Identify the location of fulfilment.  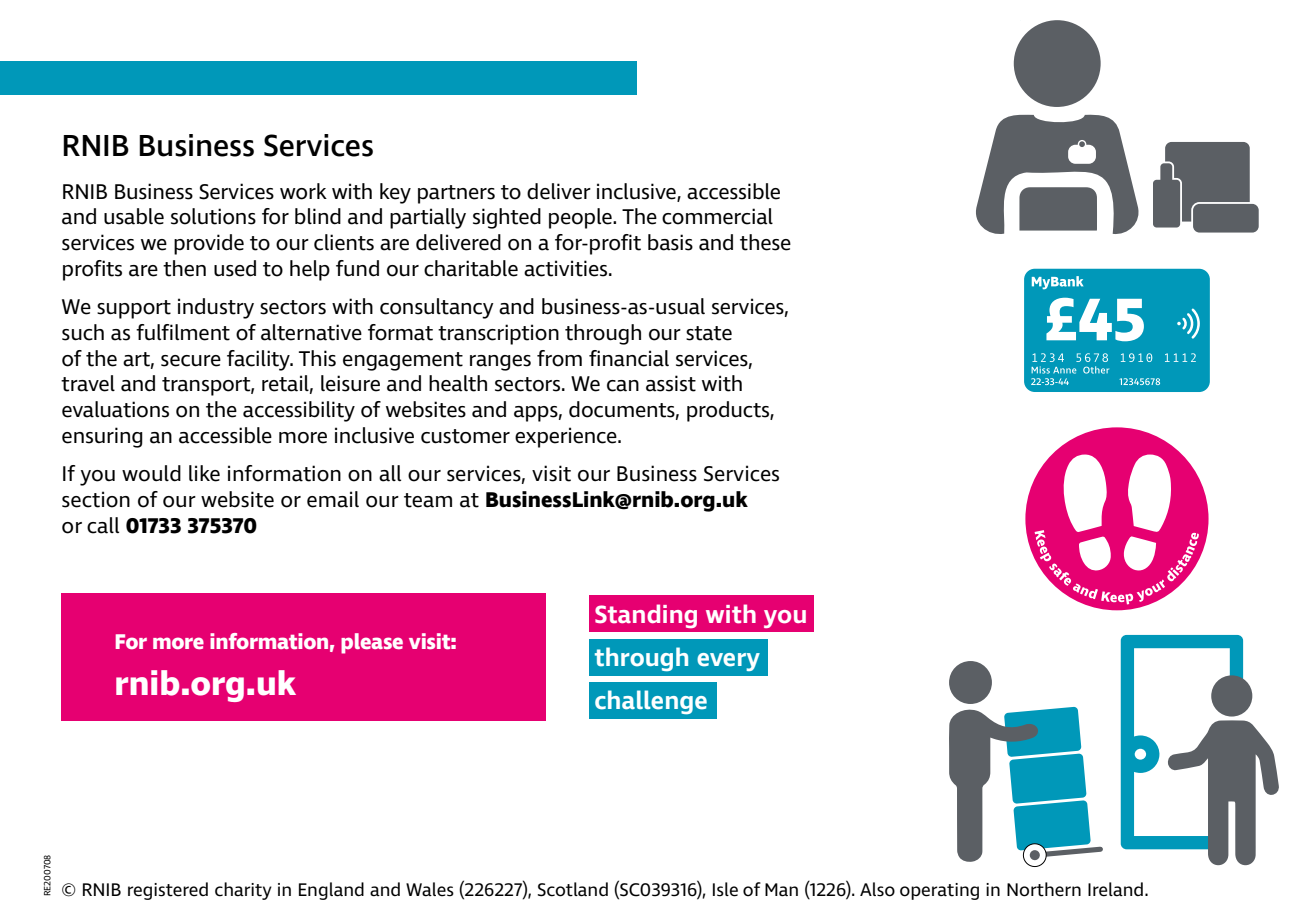
(183, 332).
